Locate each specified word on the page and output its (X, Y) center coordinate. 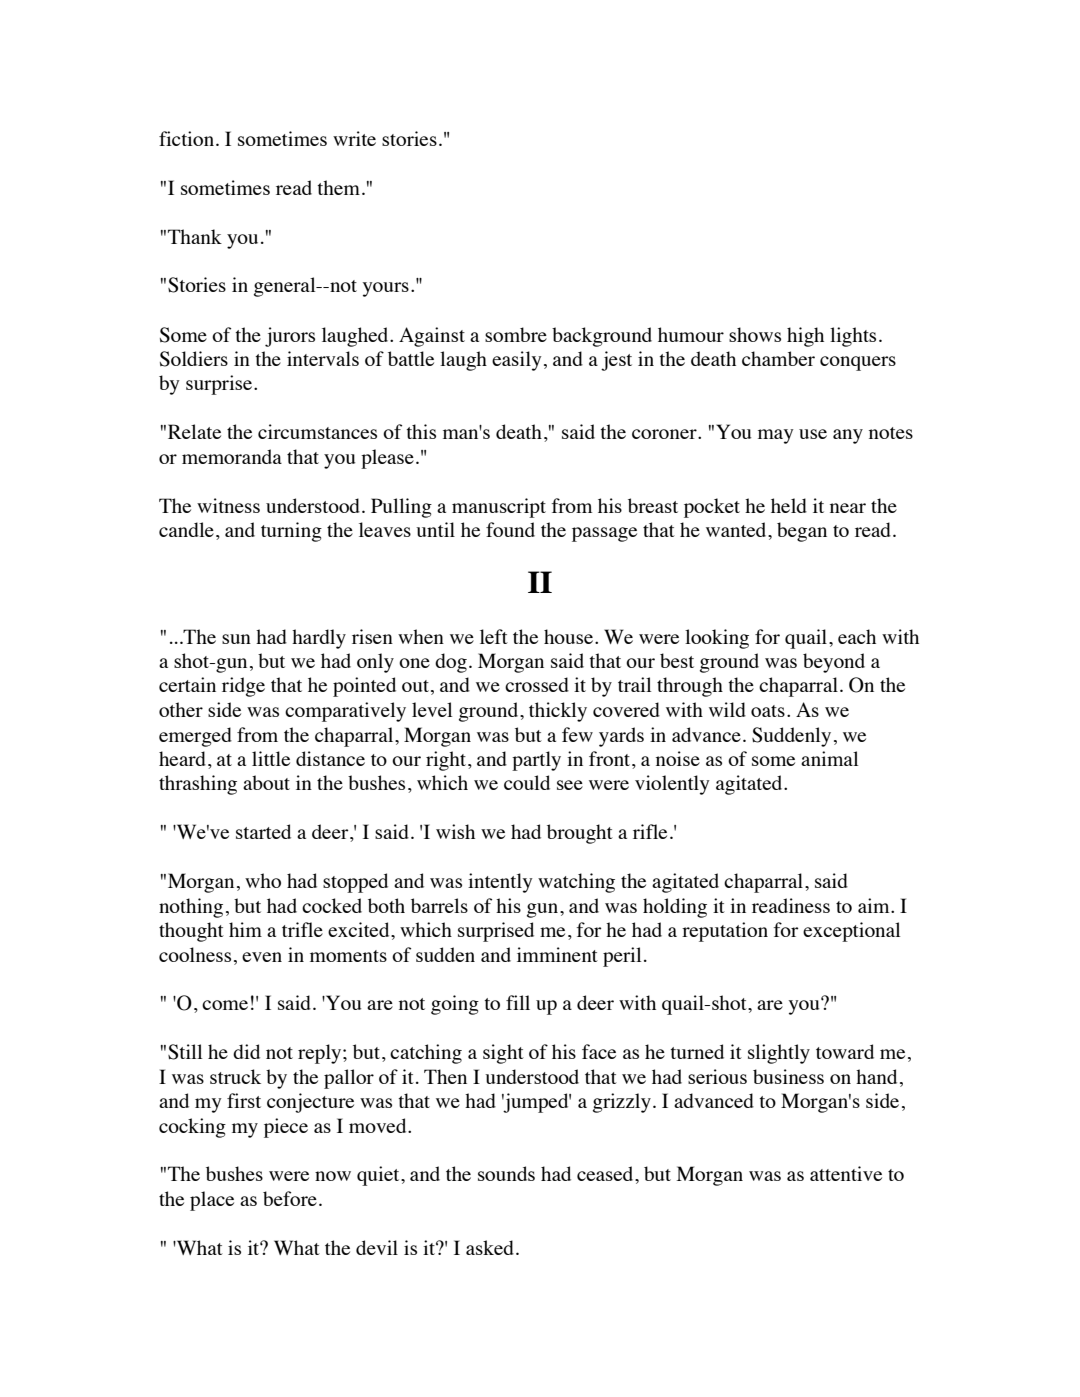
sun (236, 639)
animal (829, 758)
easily (517, 361)
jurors (290, 337)
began (802, 532)
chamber (778, 358)
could (527, 782)
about (266, 782)
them (338, 187)
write (354, 138)
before (290, 1198)
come (225, 1005)
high (805, 337)
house (568, 636)
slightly (779, 1054)
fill (518, 1002)
